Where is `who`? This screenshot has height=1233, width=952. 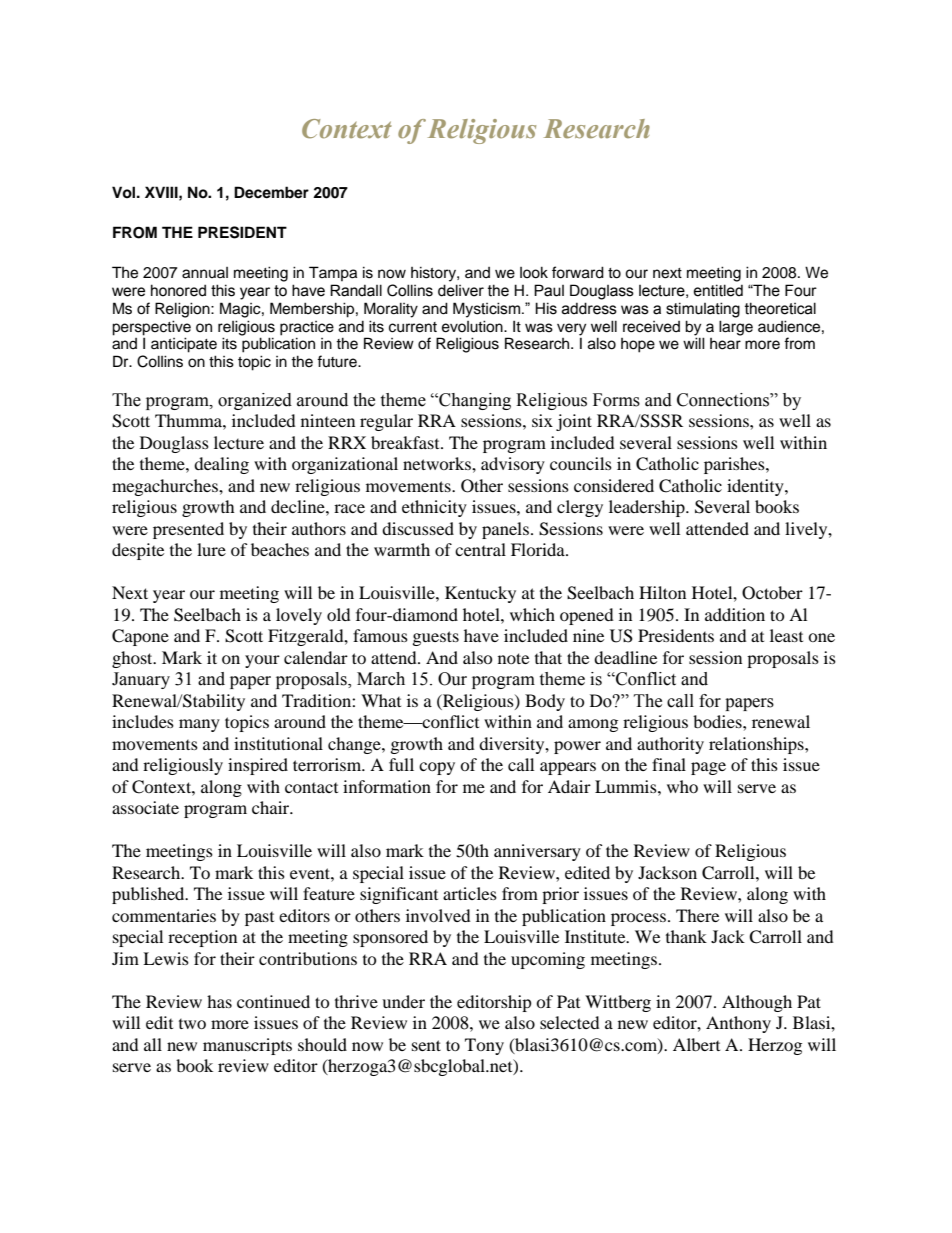
who is located at coordinates (682, 786).
